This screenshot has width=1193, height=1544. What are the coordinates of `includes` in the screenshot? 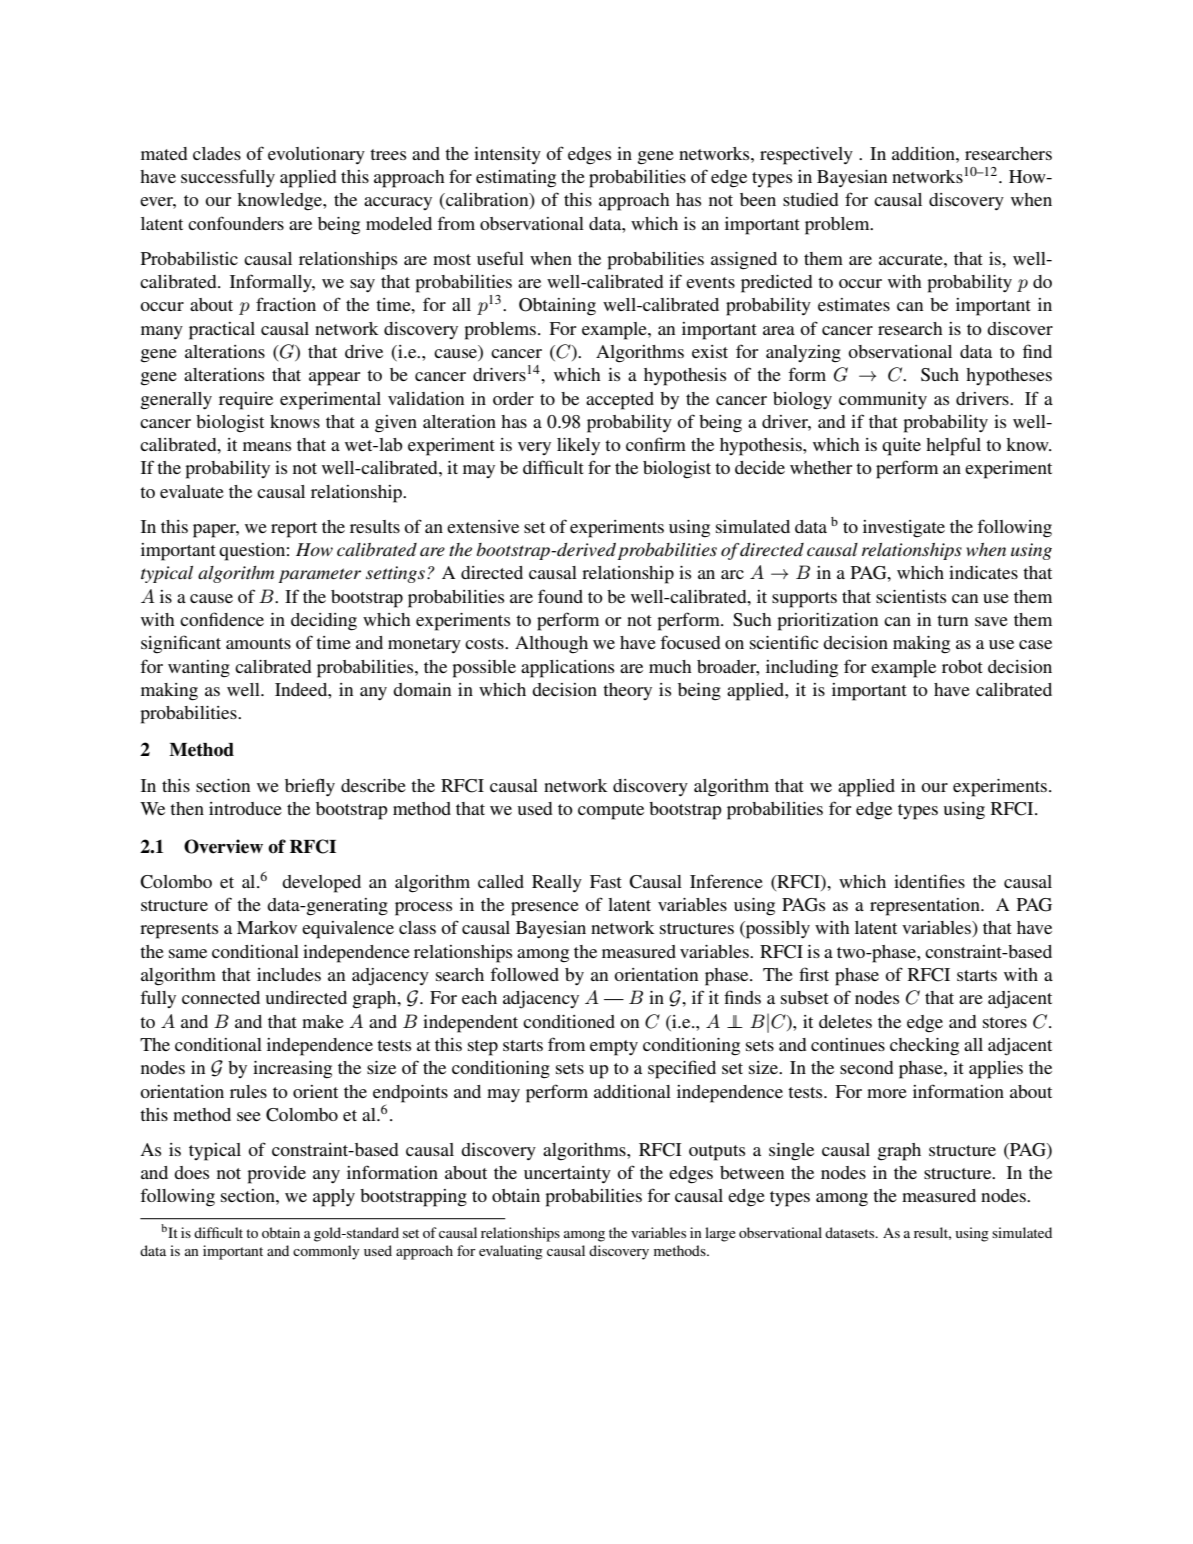 It's located at (289, 974).
